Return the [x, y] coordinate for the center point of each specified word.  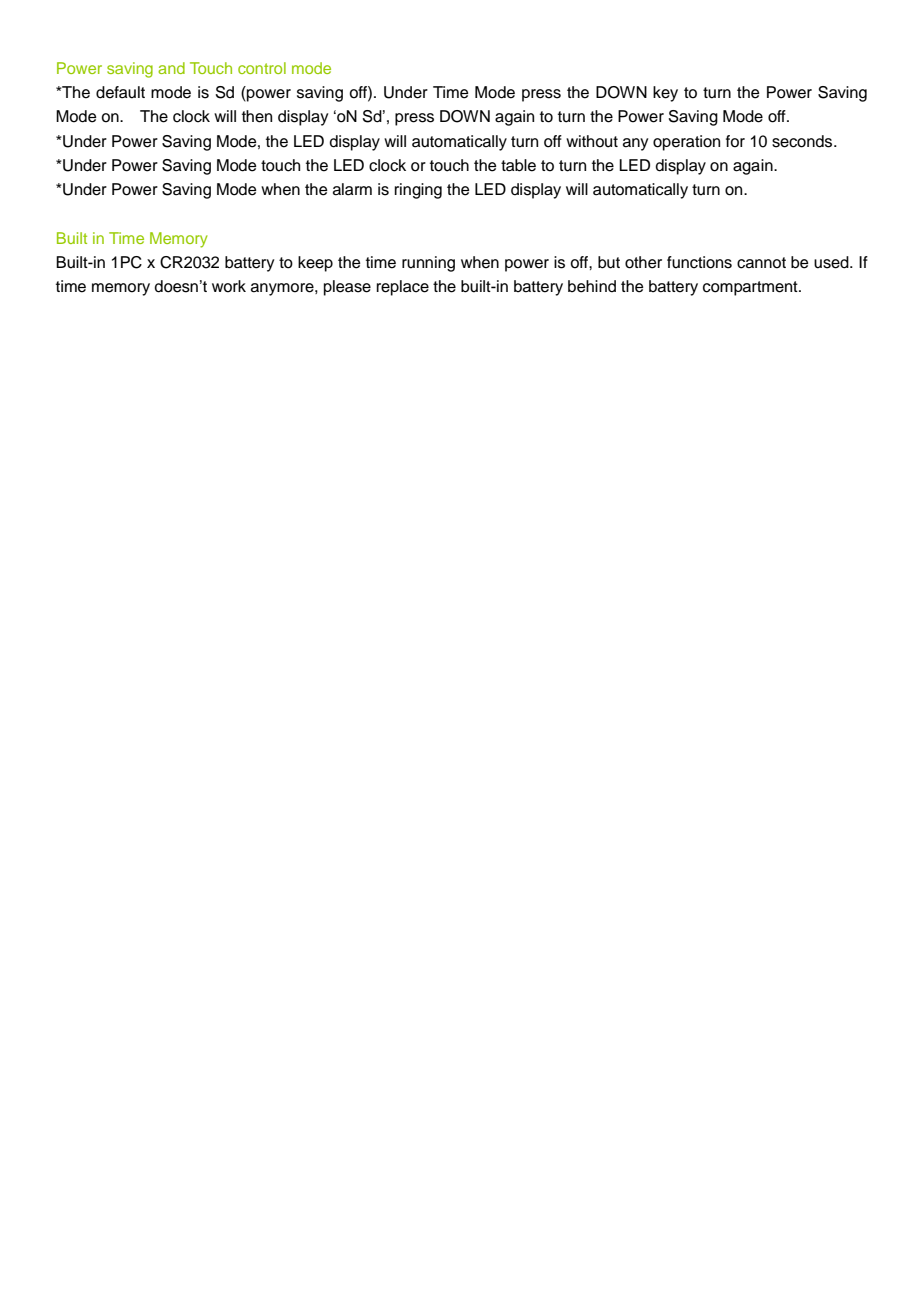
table [518, 165]
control [262, 68]
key [665, 94]
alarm [352, 189]
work [229, 286]
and [171, 68]
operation [686, 143]
